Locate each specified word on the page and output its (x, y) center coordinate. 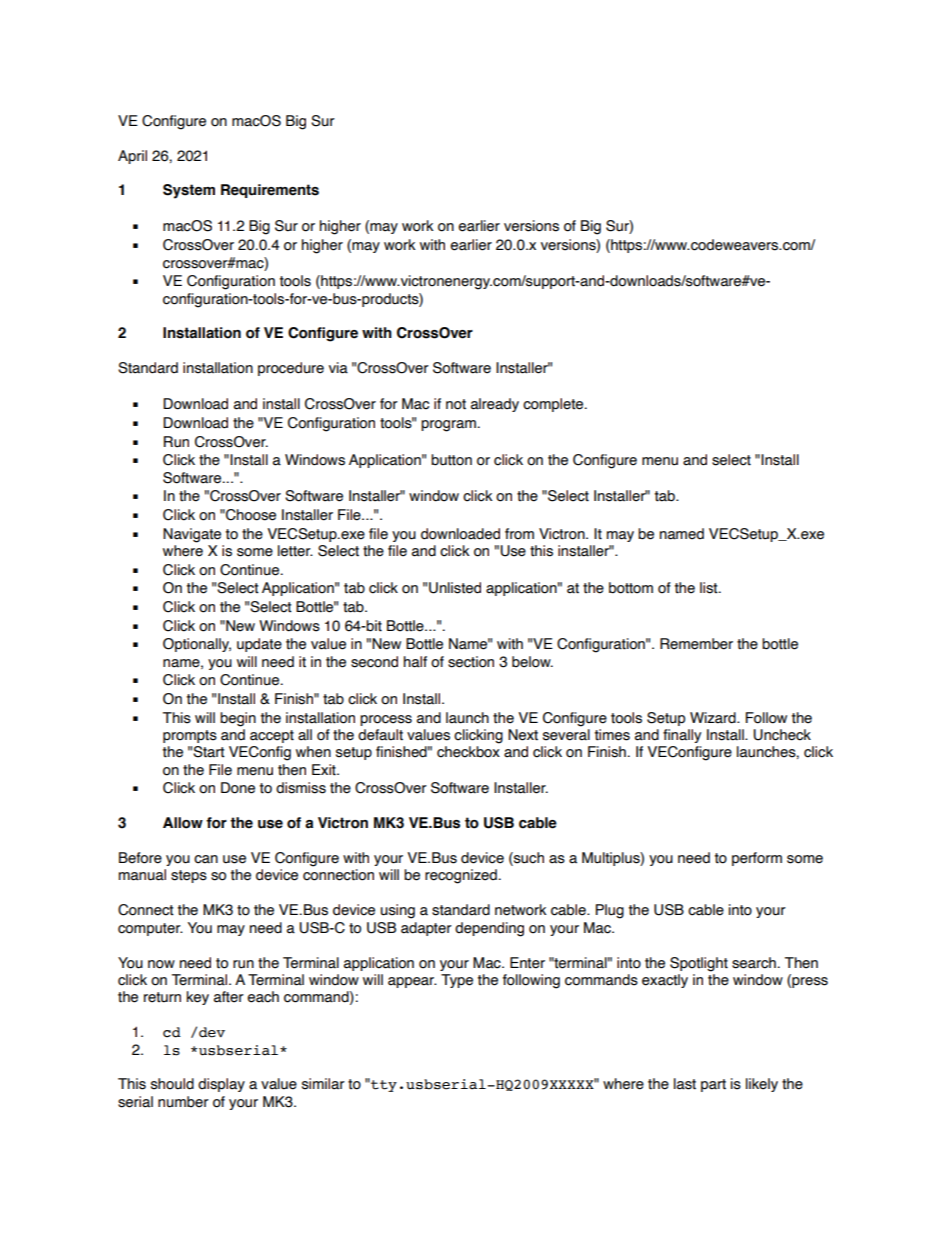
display (221, 1085)
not (456, 404)
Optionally (197, 645)
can (206, 859)
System (189, 191)
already (495, 405)
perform (757, 859)
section (471, 662)
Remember (696, 644)
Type (457, 981)
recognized (461, 876)
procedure (291, 369)
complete (554, 405)
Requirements (270, 191)
